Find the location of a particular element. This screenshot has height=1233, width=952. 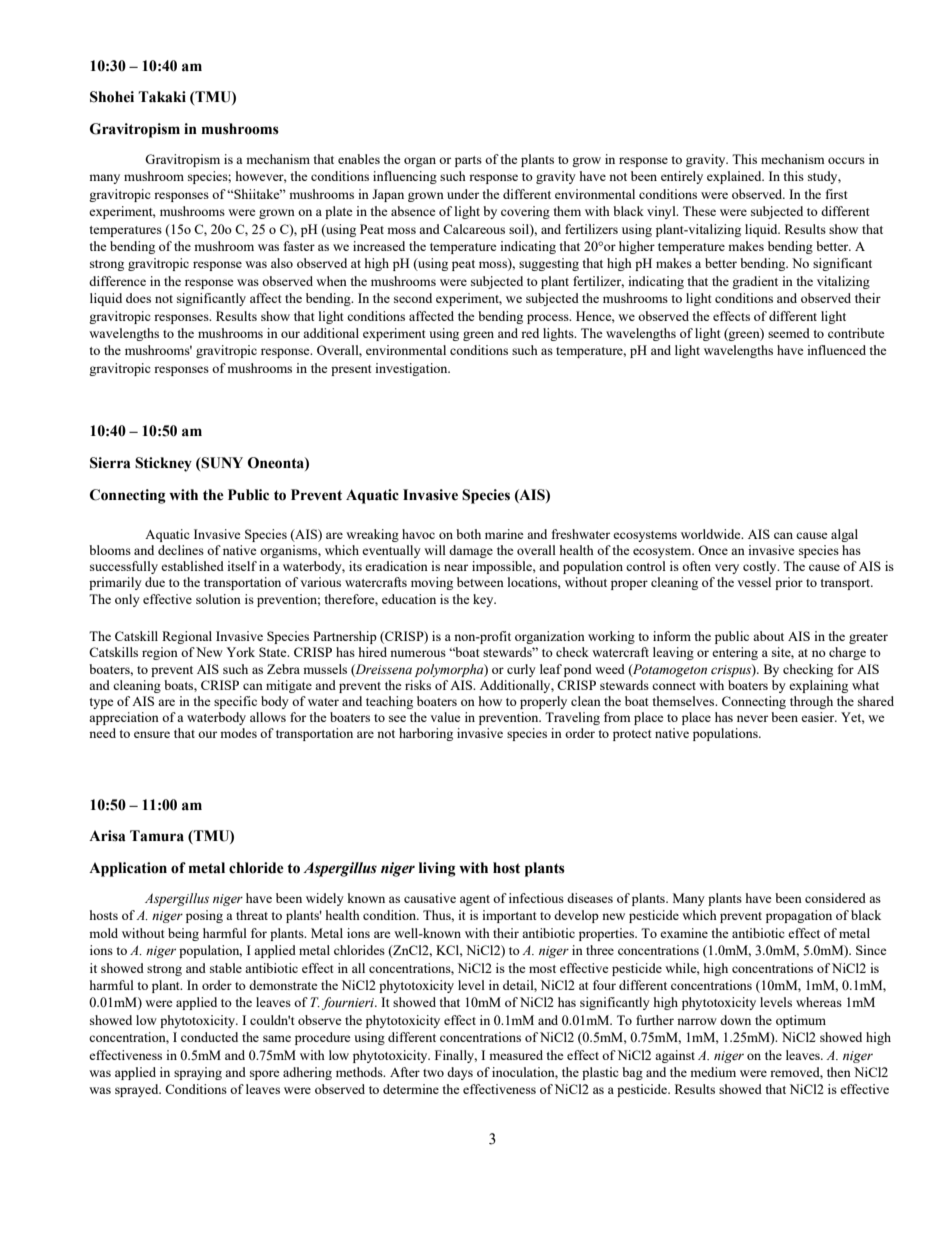

living is located at coordinates (437, 869).
